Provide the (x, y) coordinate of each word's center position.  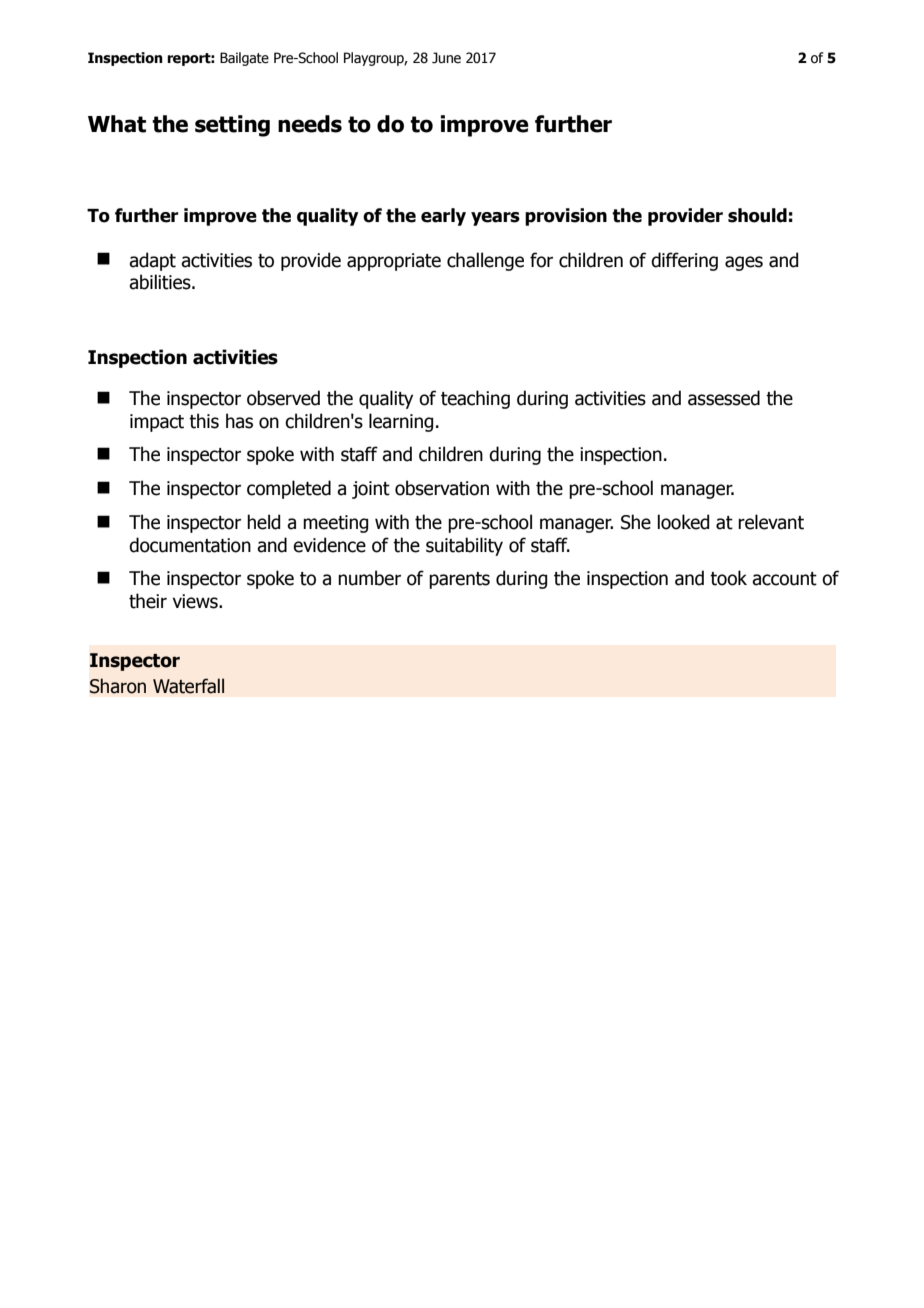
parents (459, 580)
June (446, 58)
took (728, 578)
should (757, 215)
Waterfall (188, 686)
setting (232, 126)
